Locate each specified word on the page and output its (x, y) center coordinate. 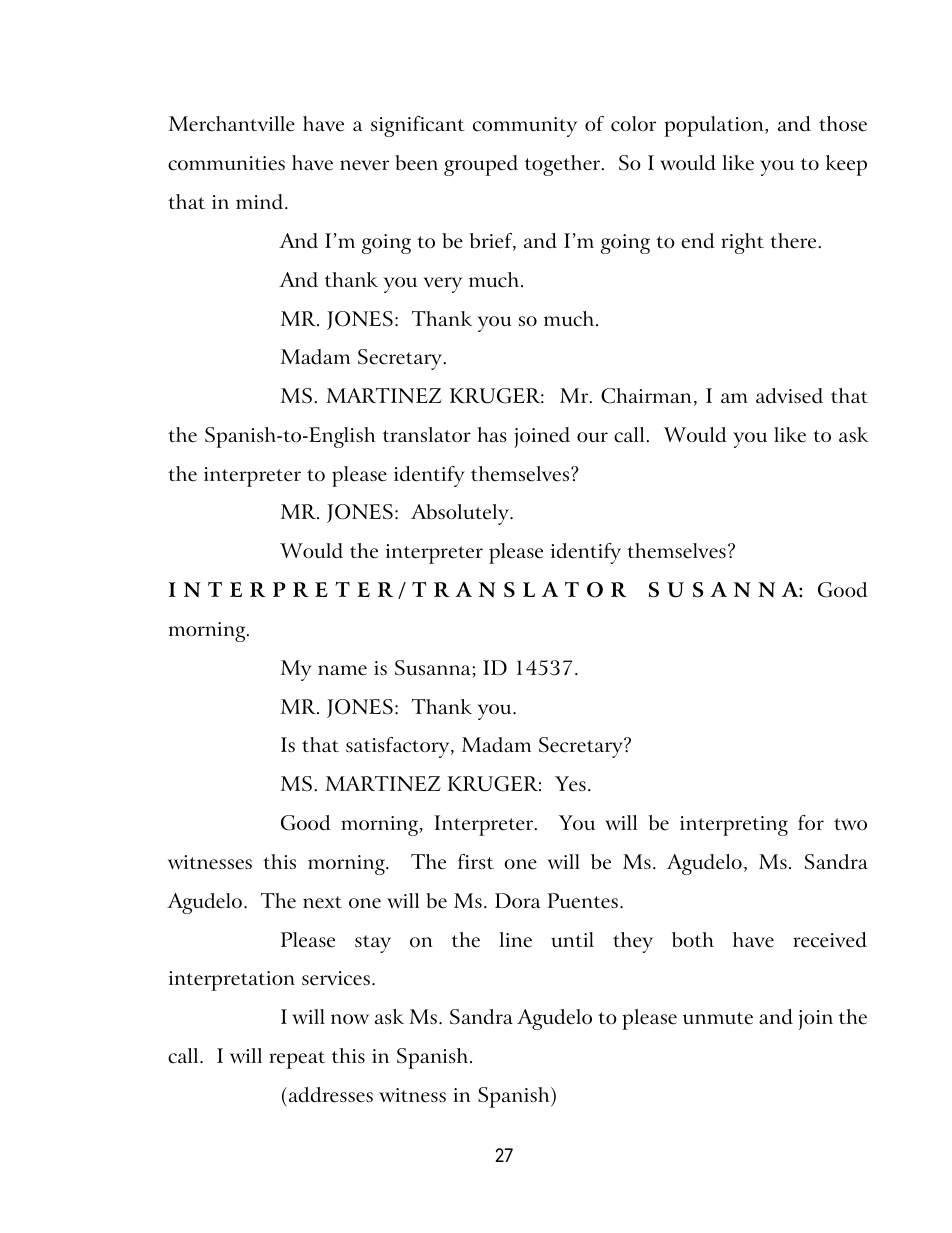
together (564, 165)
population (715, 126)
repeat (297, 1060)
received (830, 940)
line (515, 940)
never (364, 165)
